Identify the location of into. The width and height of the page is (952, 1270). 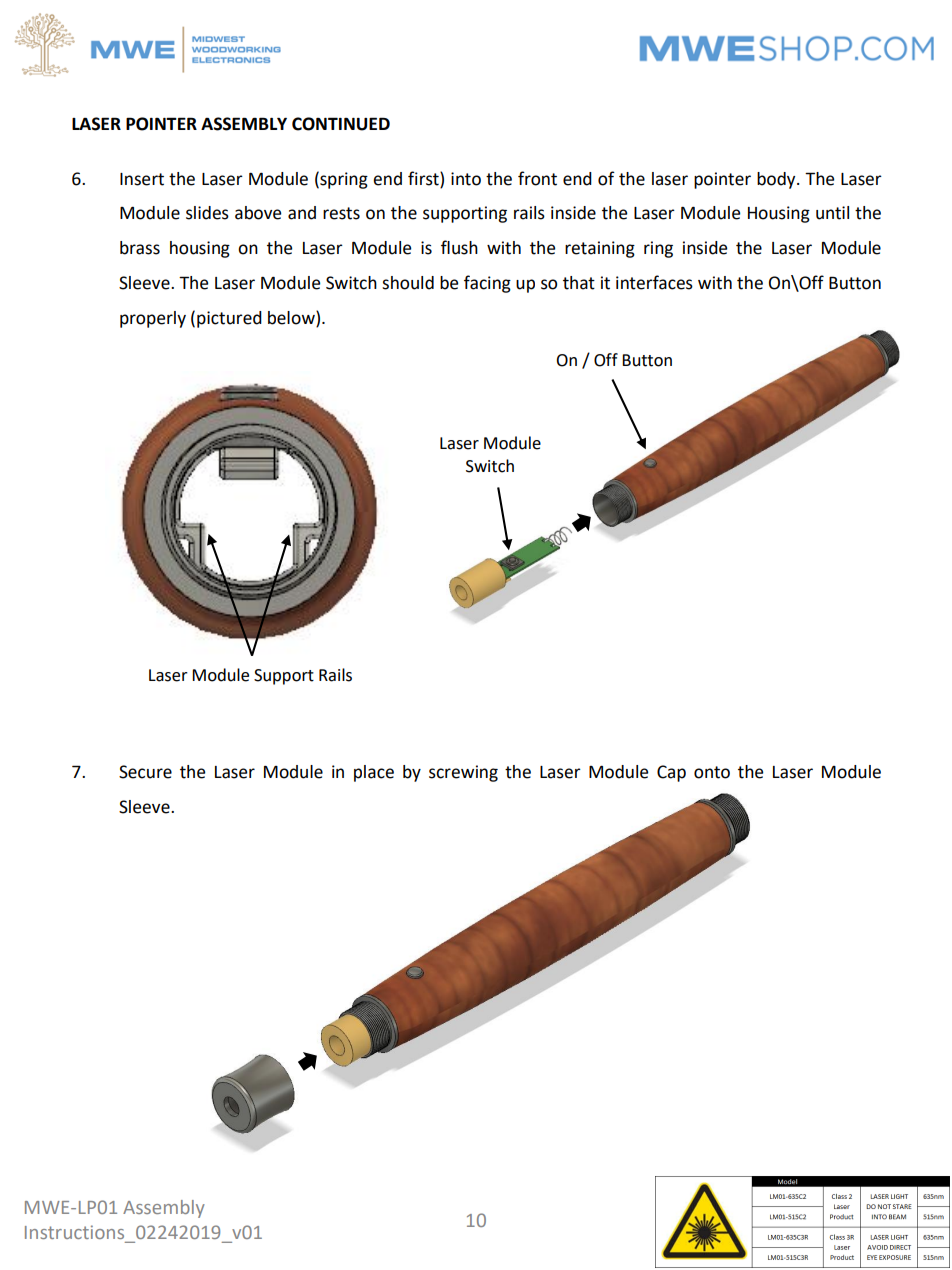
(466, 179).
